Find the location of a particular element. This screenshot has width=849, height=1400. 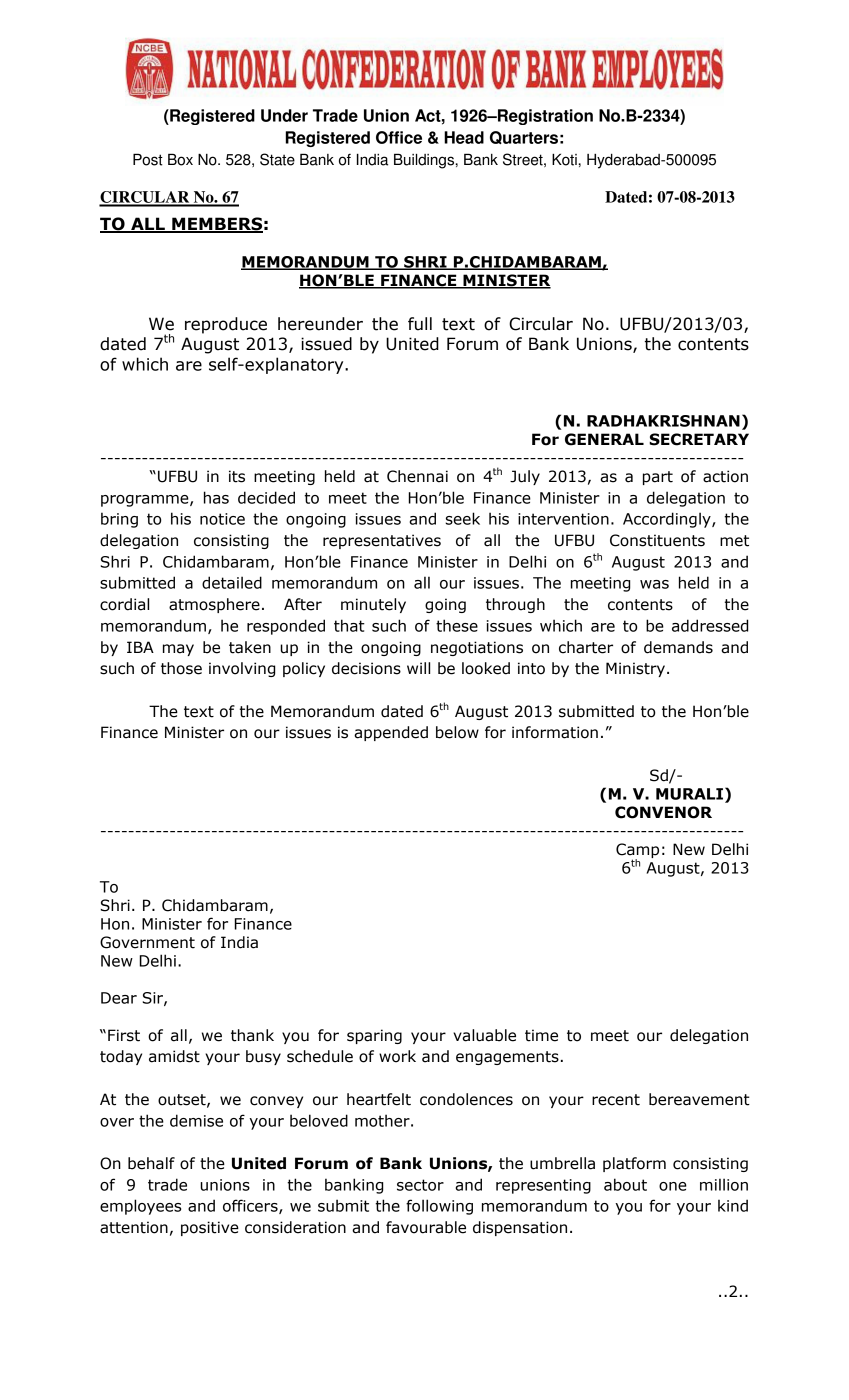

one is located at coordinates (673, 1186).
